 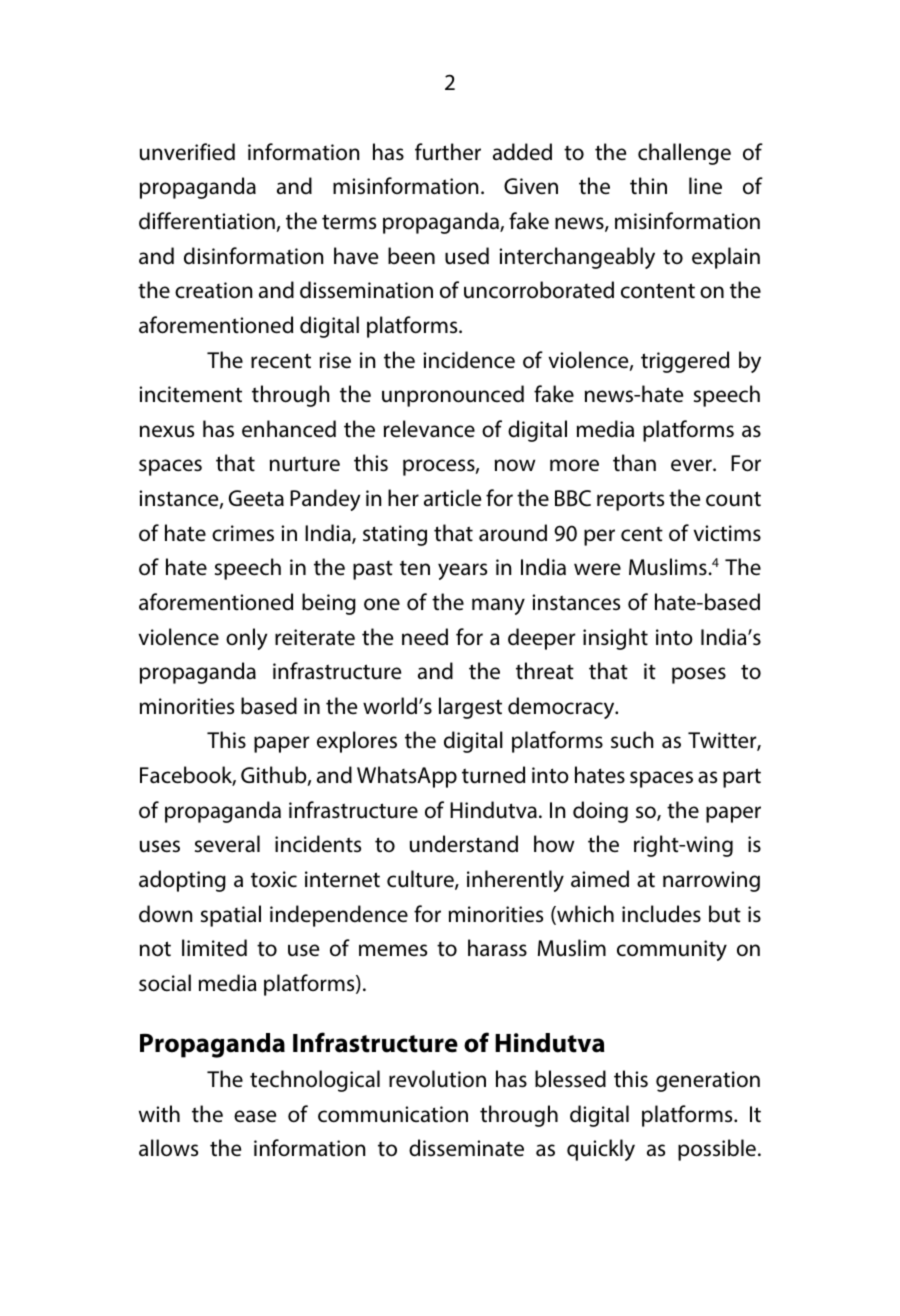 I want to click on further, so click(x=448, y=152).
